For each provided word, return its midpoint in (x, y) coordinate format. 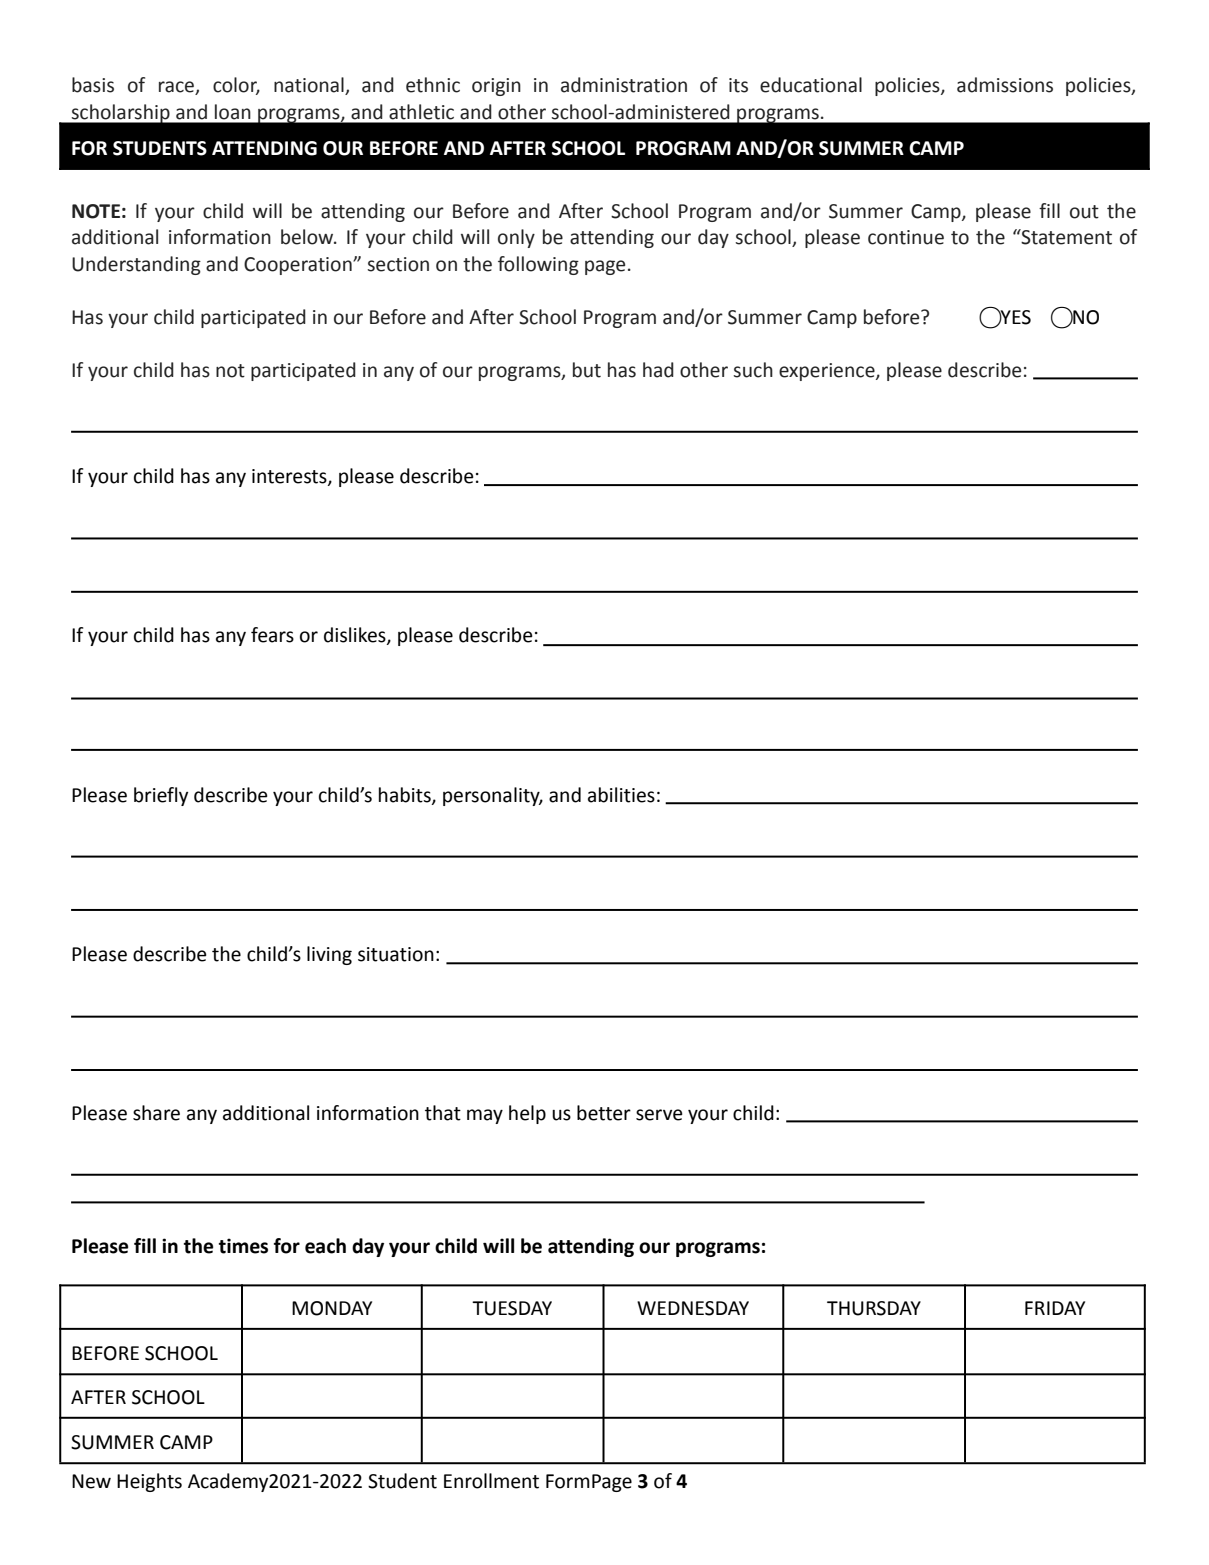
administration (624, 85)
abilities (621, 795)
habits (406, 795)
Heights (149, 1482)
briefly (161, 796)
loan (233, 112)
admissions (1005, 85)
